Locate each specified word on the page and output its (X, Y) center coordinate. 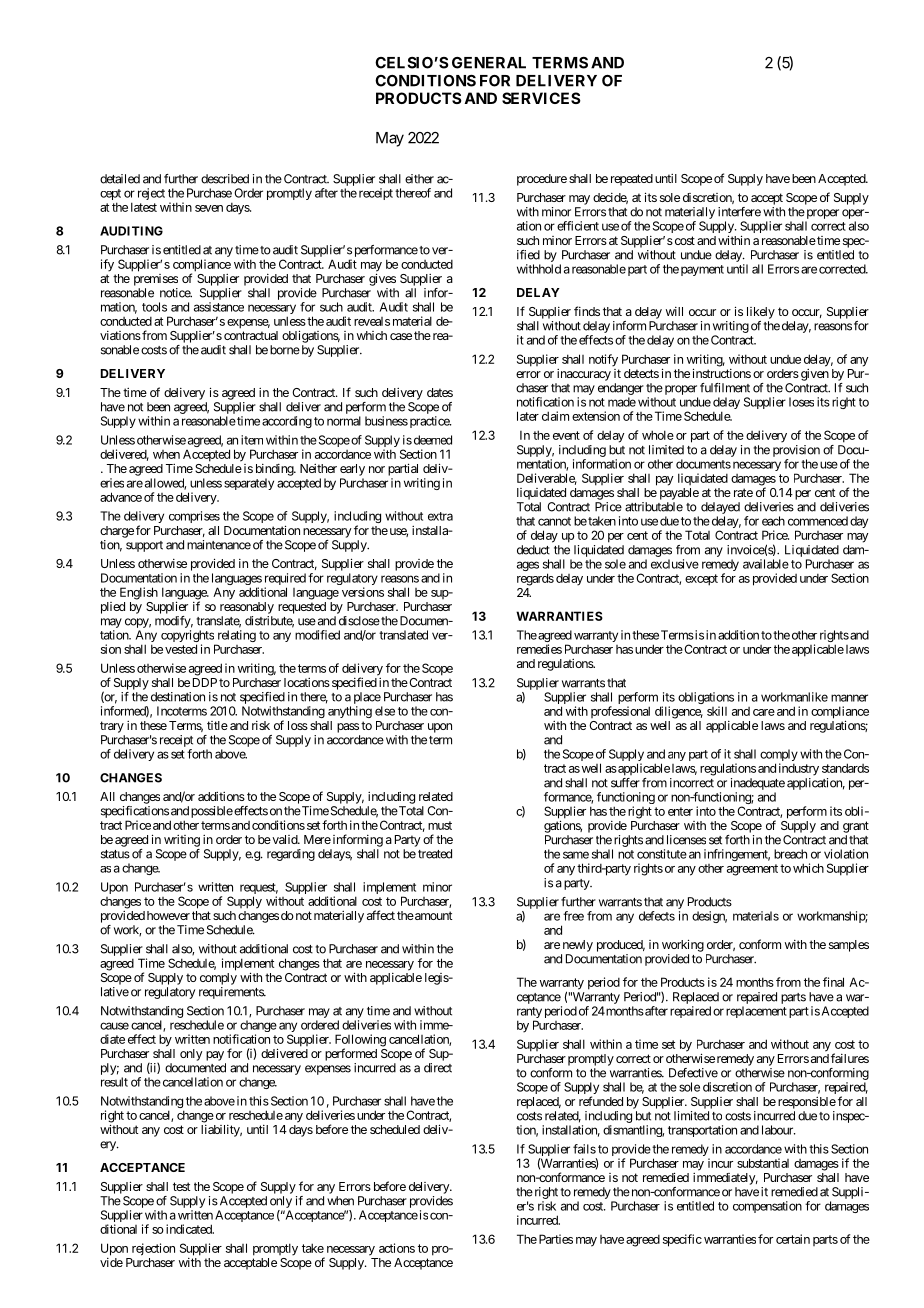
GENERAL (489, 63)
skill (717, 711)
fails (584, 1149)
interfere (739, 212)
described (225, 179)
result (114, 1082)
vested (181, 649)
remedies (539, 649)
